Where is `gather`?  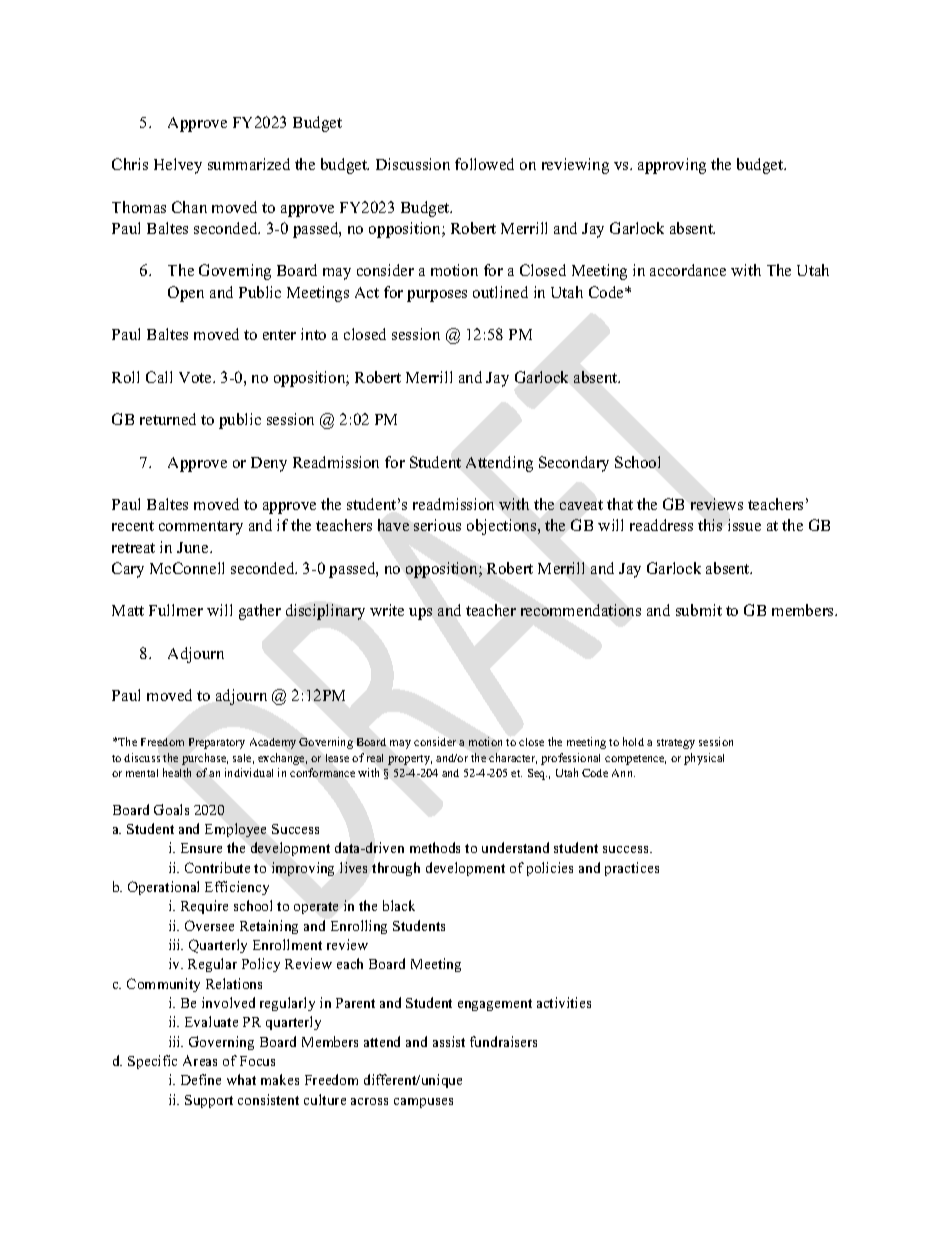 gather is located at coordinates (260, 612).
